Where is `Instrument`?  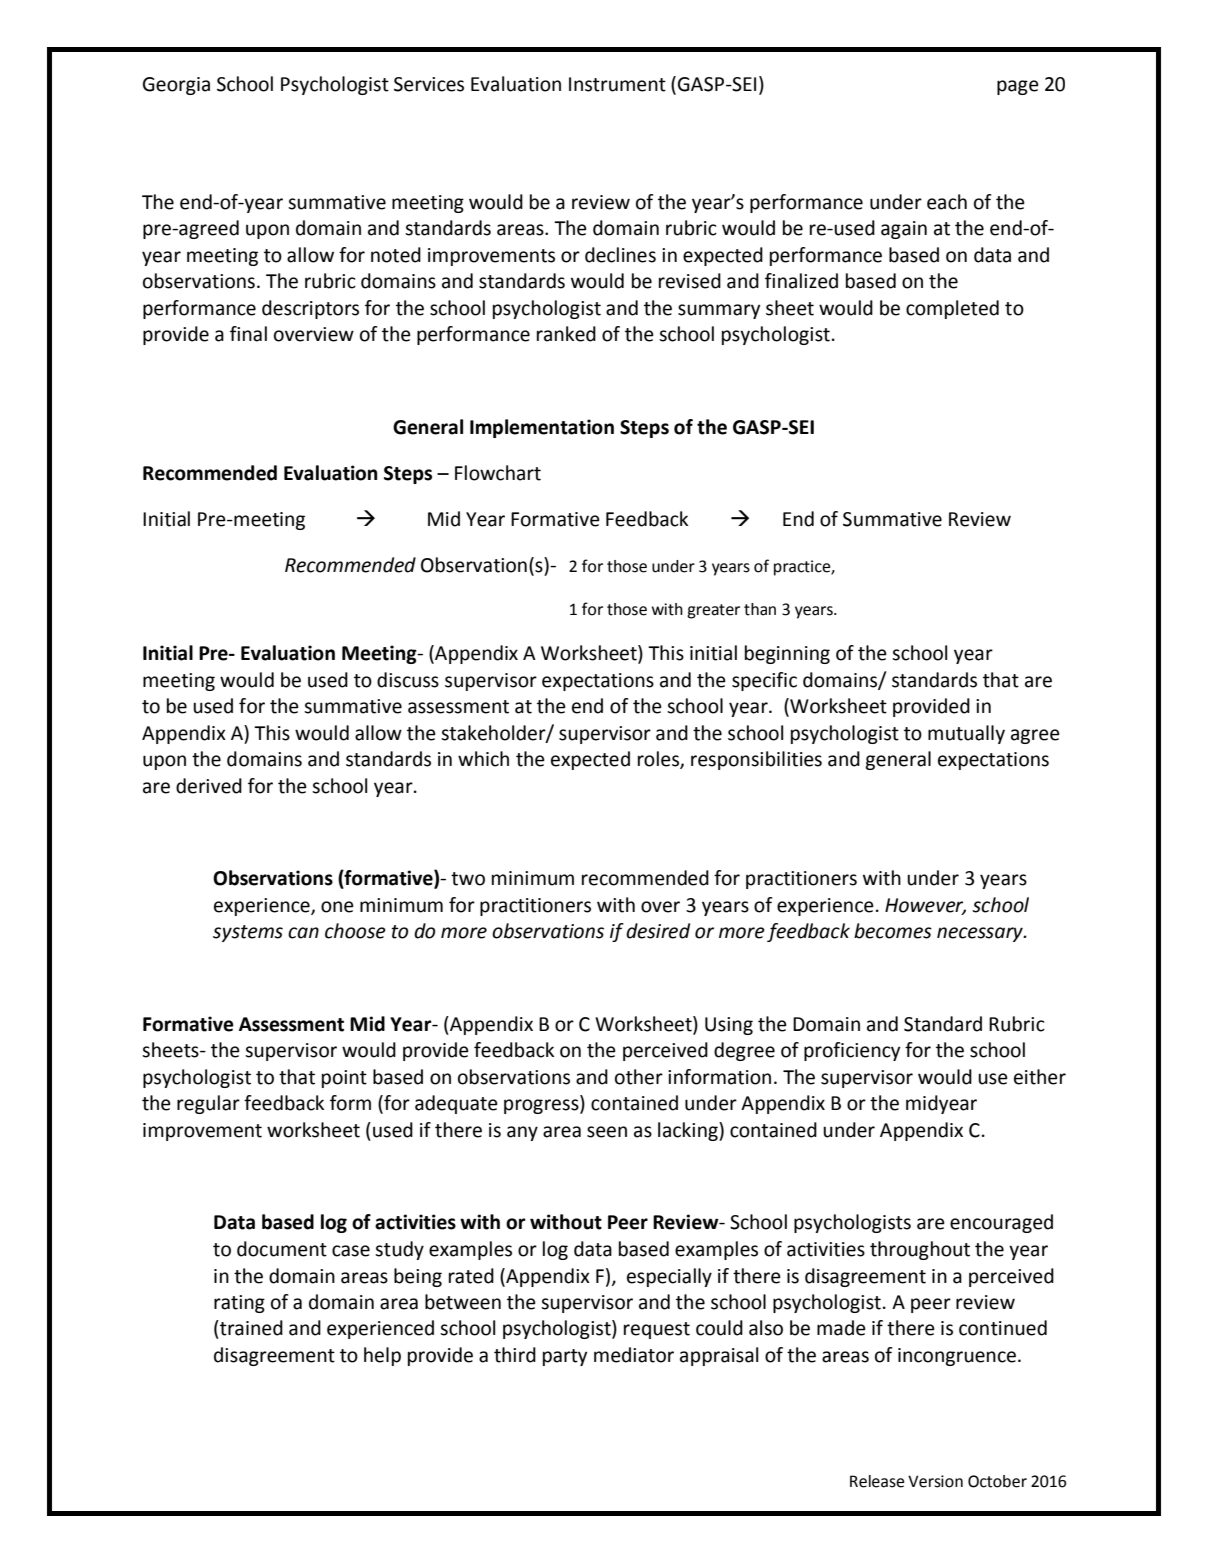 Instrument is located at coordinates (617, 84).
